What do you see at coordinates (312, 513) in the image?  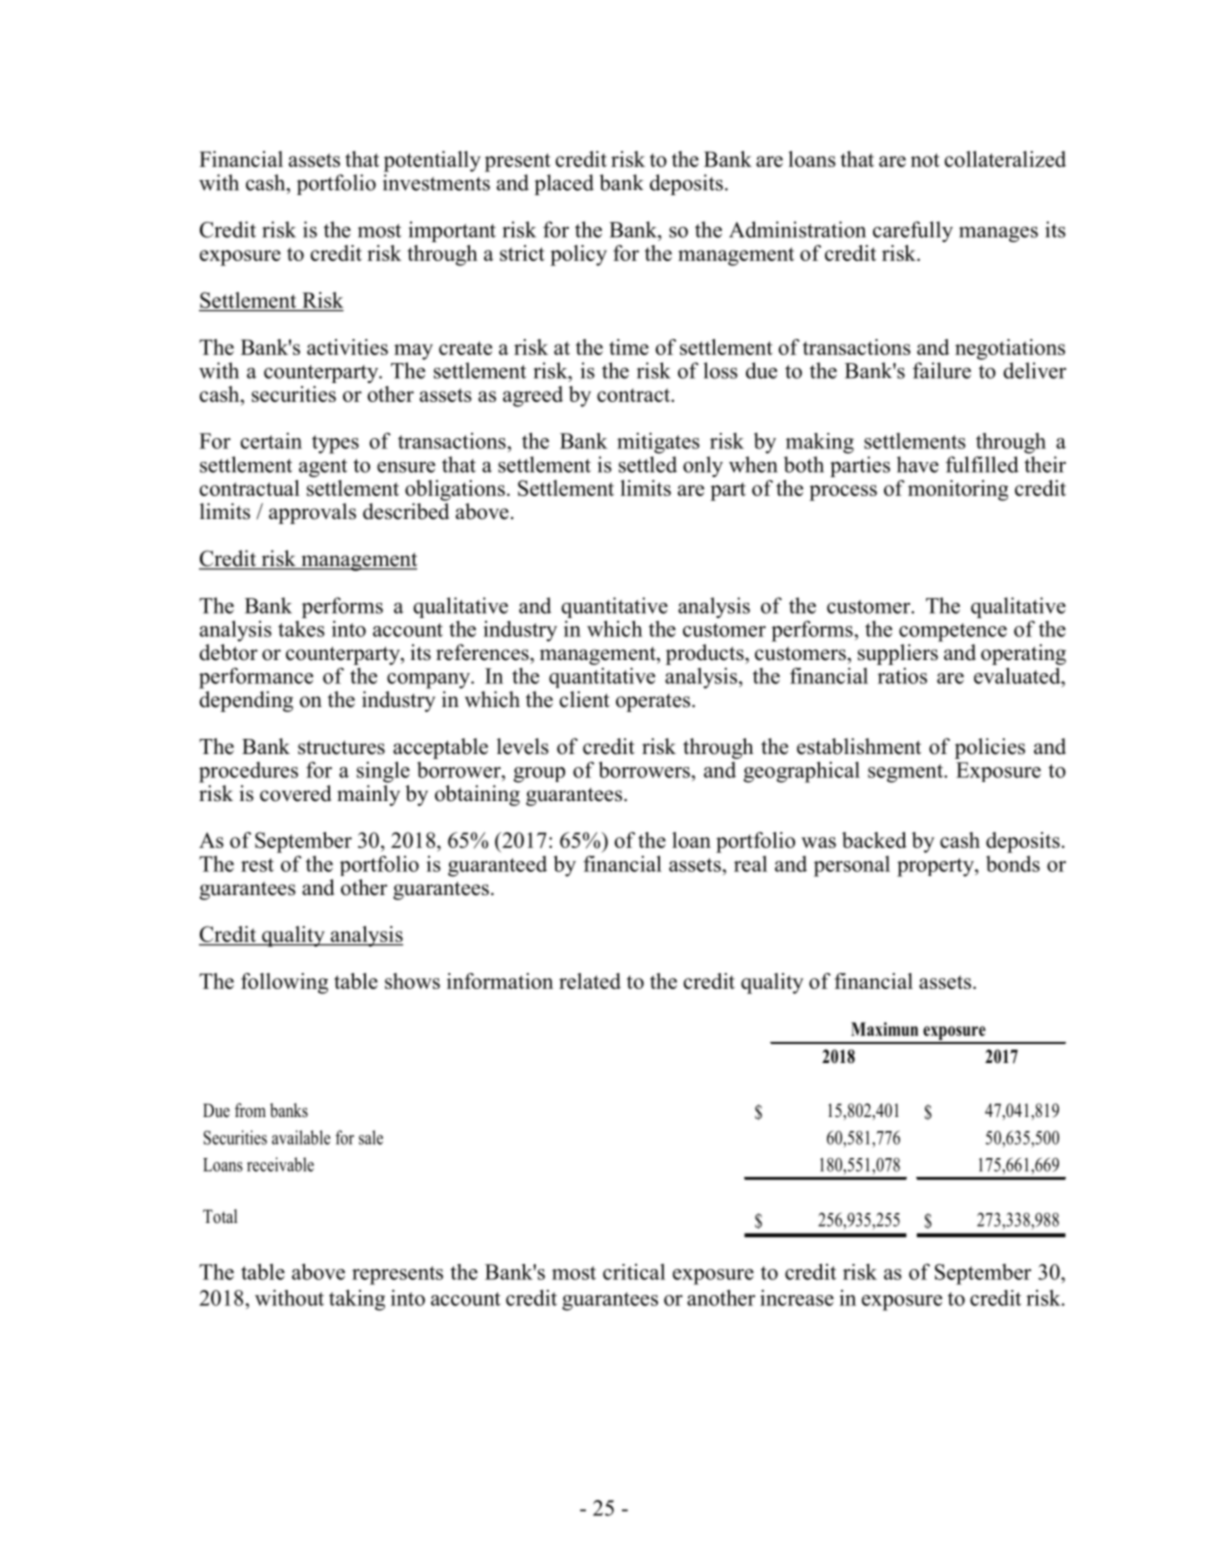 I see `approvals` at bounding box center [312, 513].
